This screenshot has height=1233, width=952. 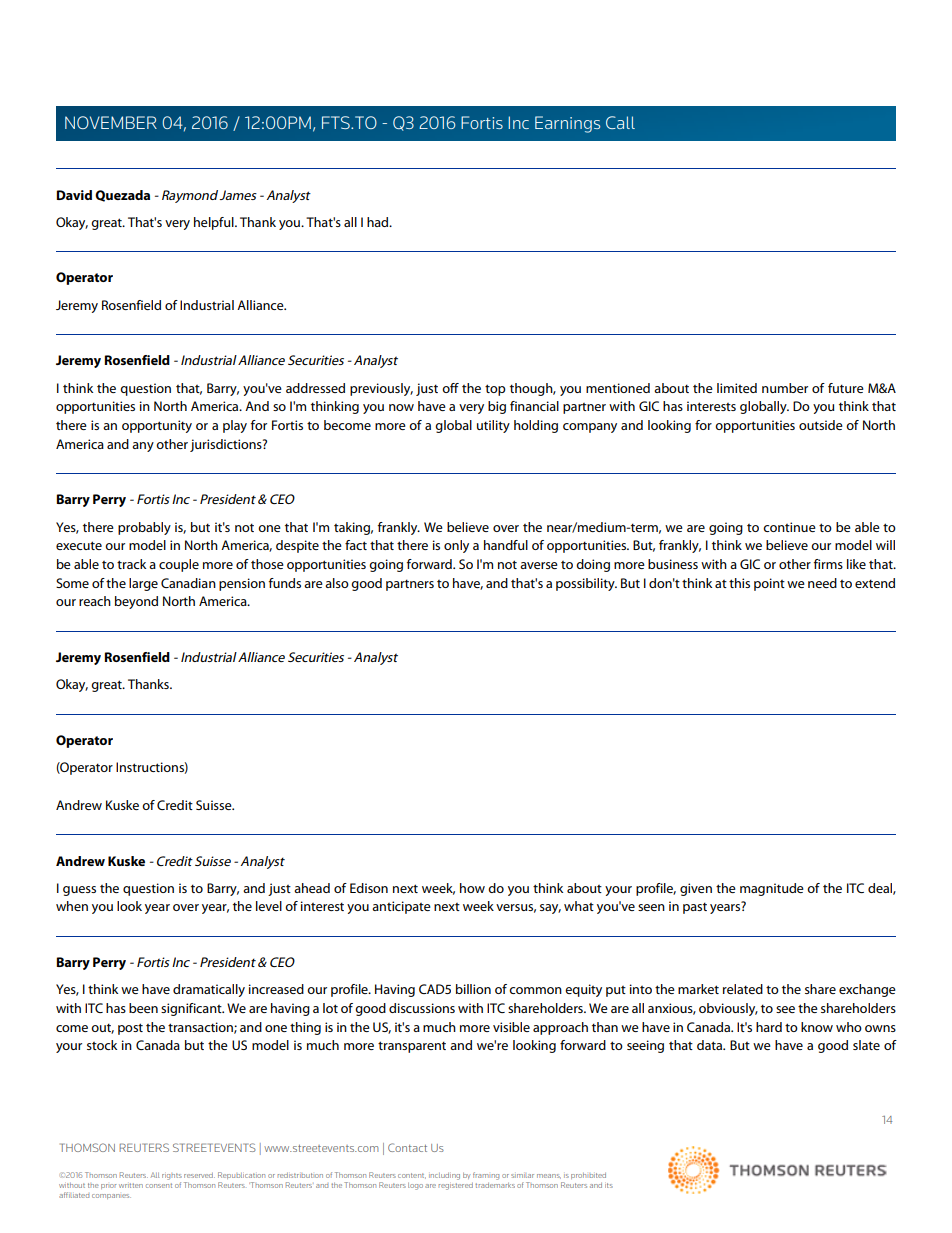 What do you see at coordinates (772, 889) in the screenshot?
I see `magnitude` at bounding box center [772, 889].
